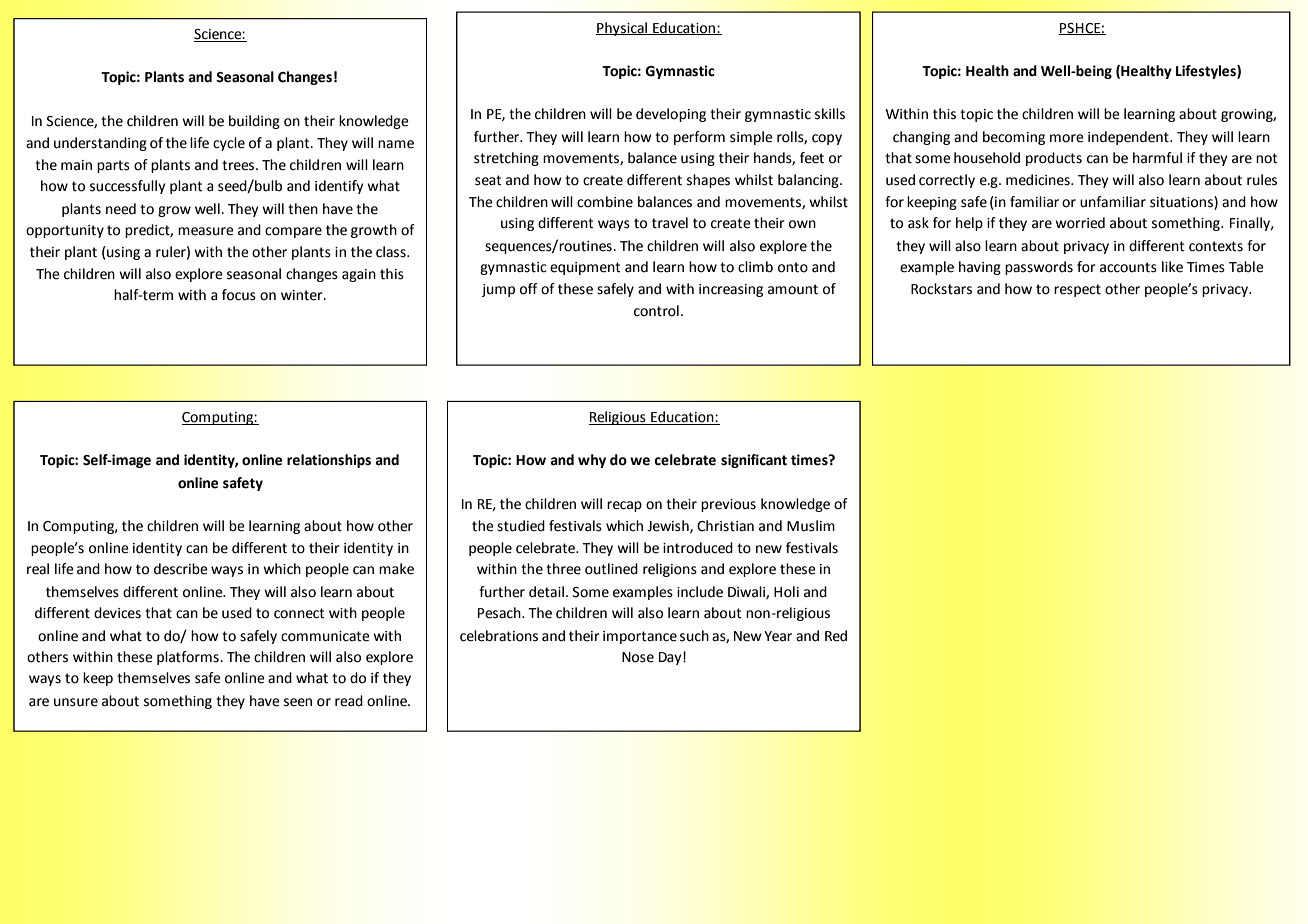 This image has height=924, width=1308. I want to click on real, so click(38, 569).
